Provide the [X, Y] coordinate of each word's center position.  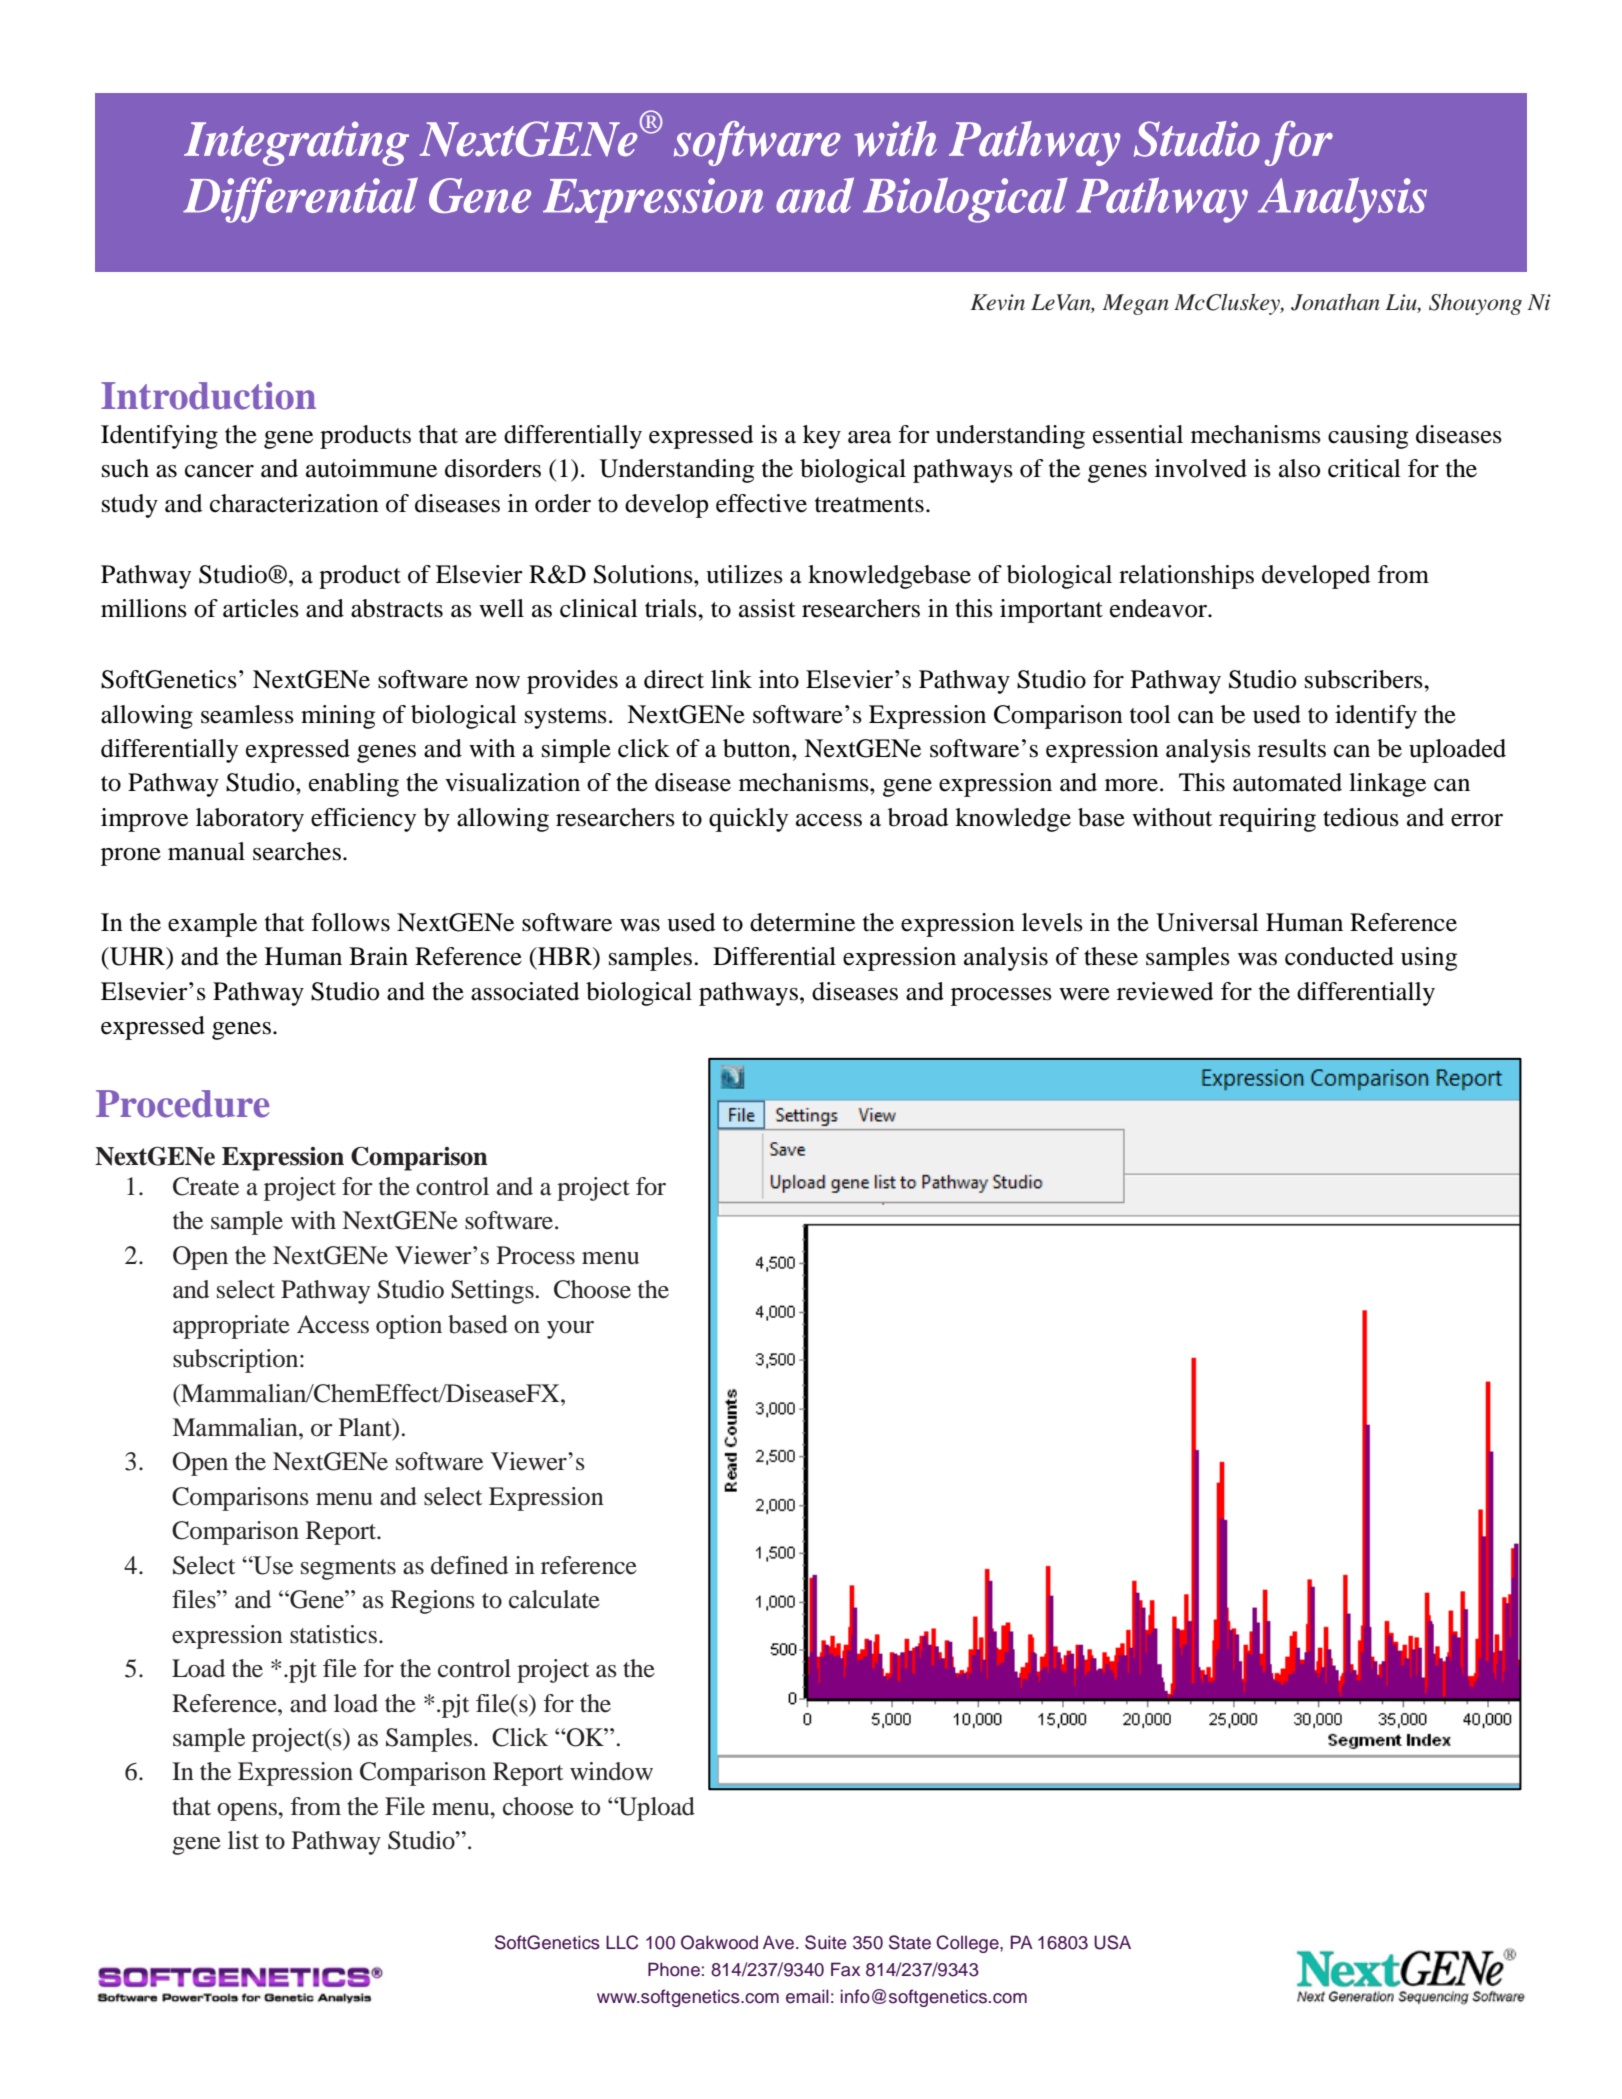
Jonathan [1335, 302]
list [243, 1840]
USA [1112, 1942]
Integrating [296, 143]
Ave [780, 1942]
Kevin [997, 302]
